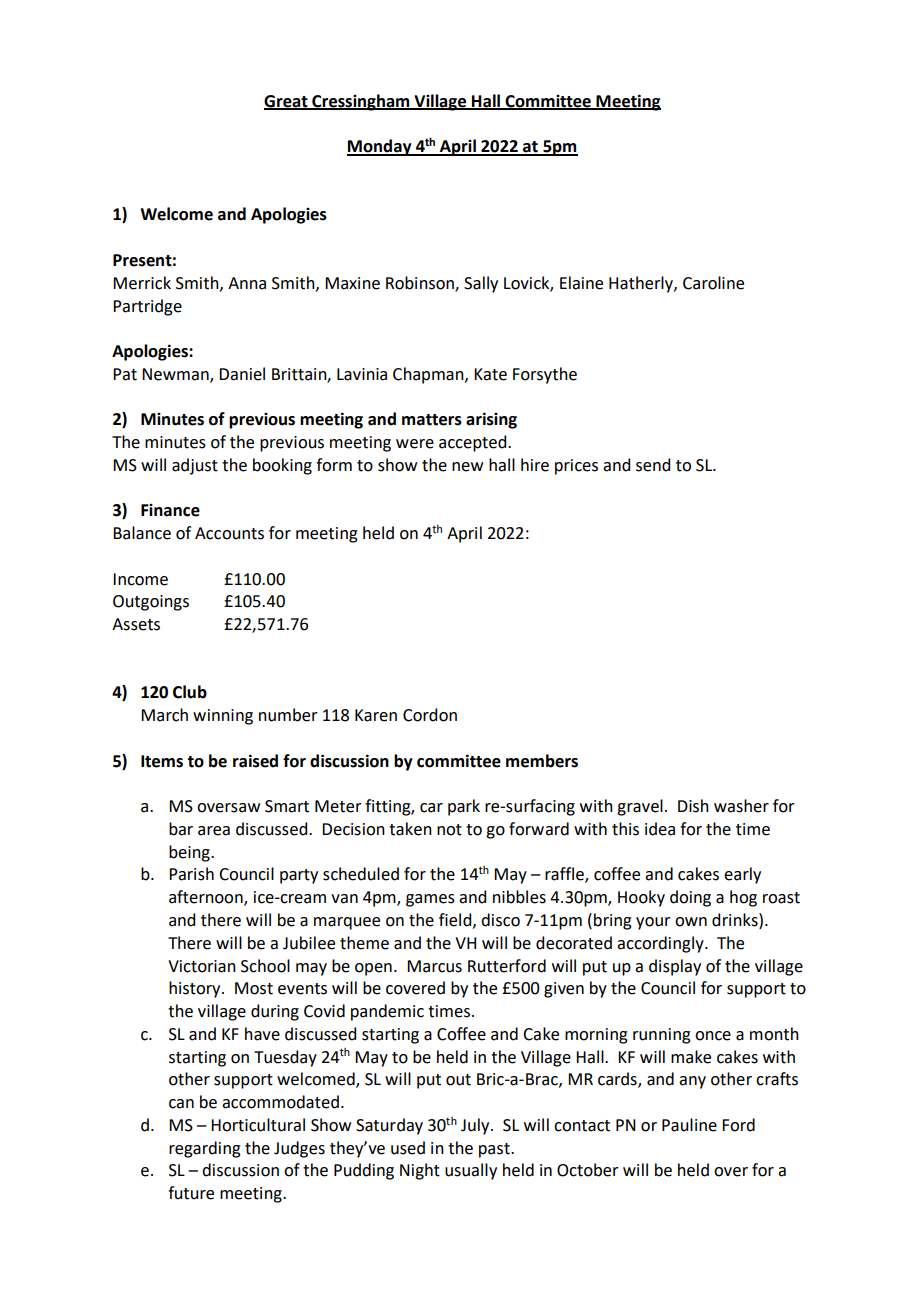 The height and width of the screenshot is (1308, 924). What do you see at coordinates (287, 102) in the screenshot?
I see `Great` at bounding box center [287, 102].
